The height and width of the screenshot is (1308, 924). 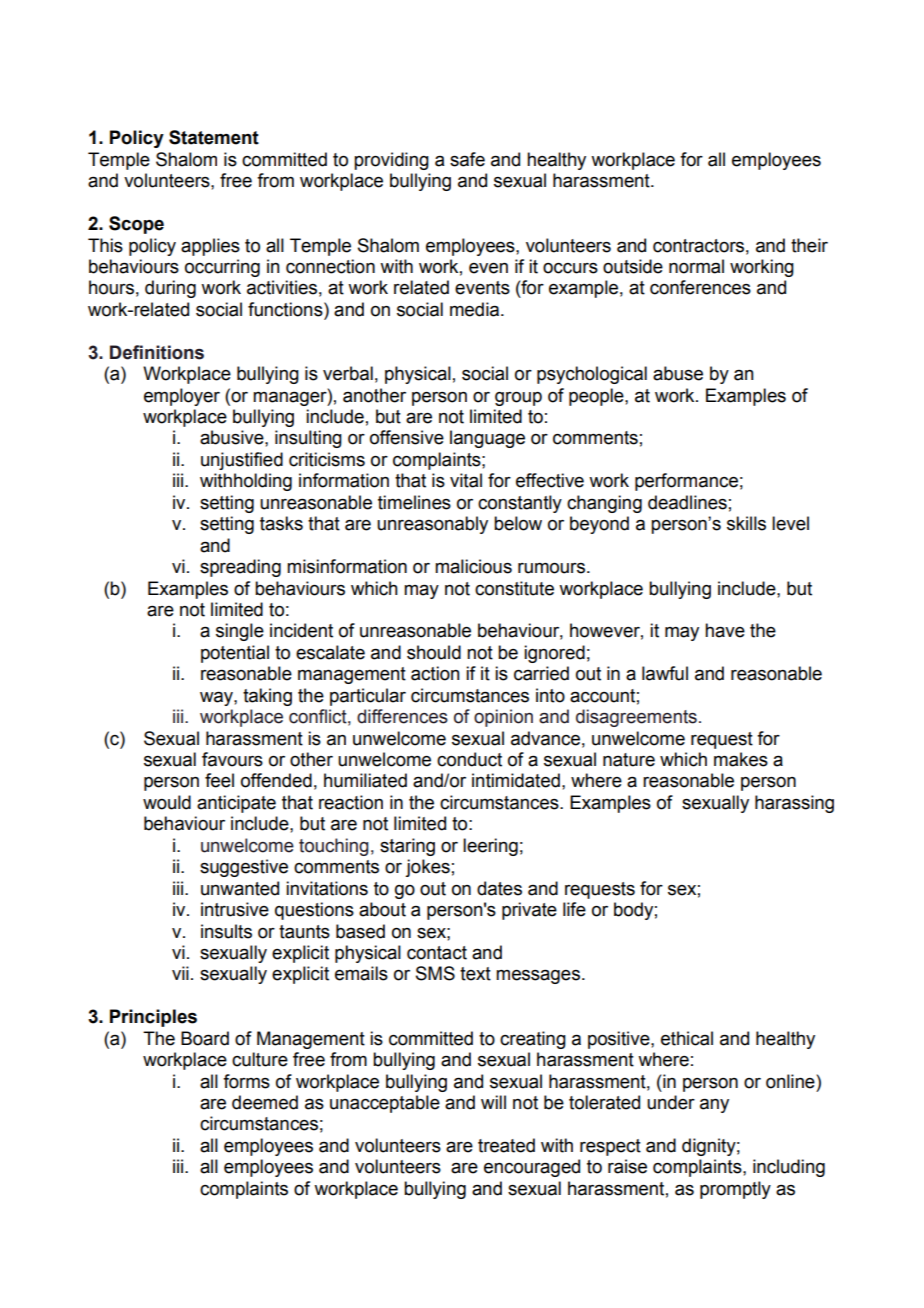 I want to click on treated, so click(x=506, y=1145).
